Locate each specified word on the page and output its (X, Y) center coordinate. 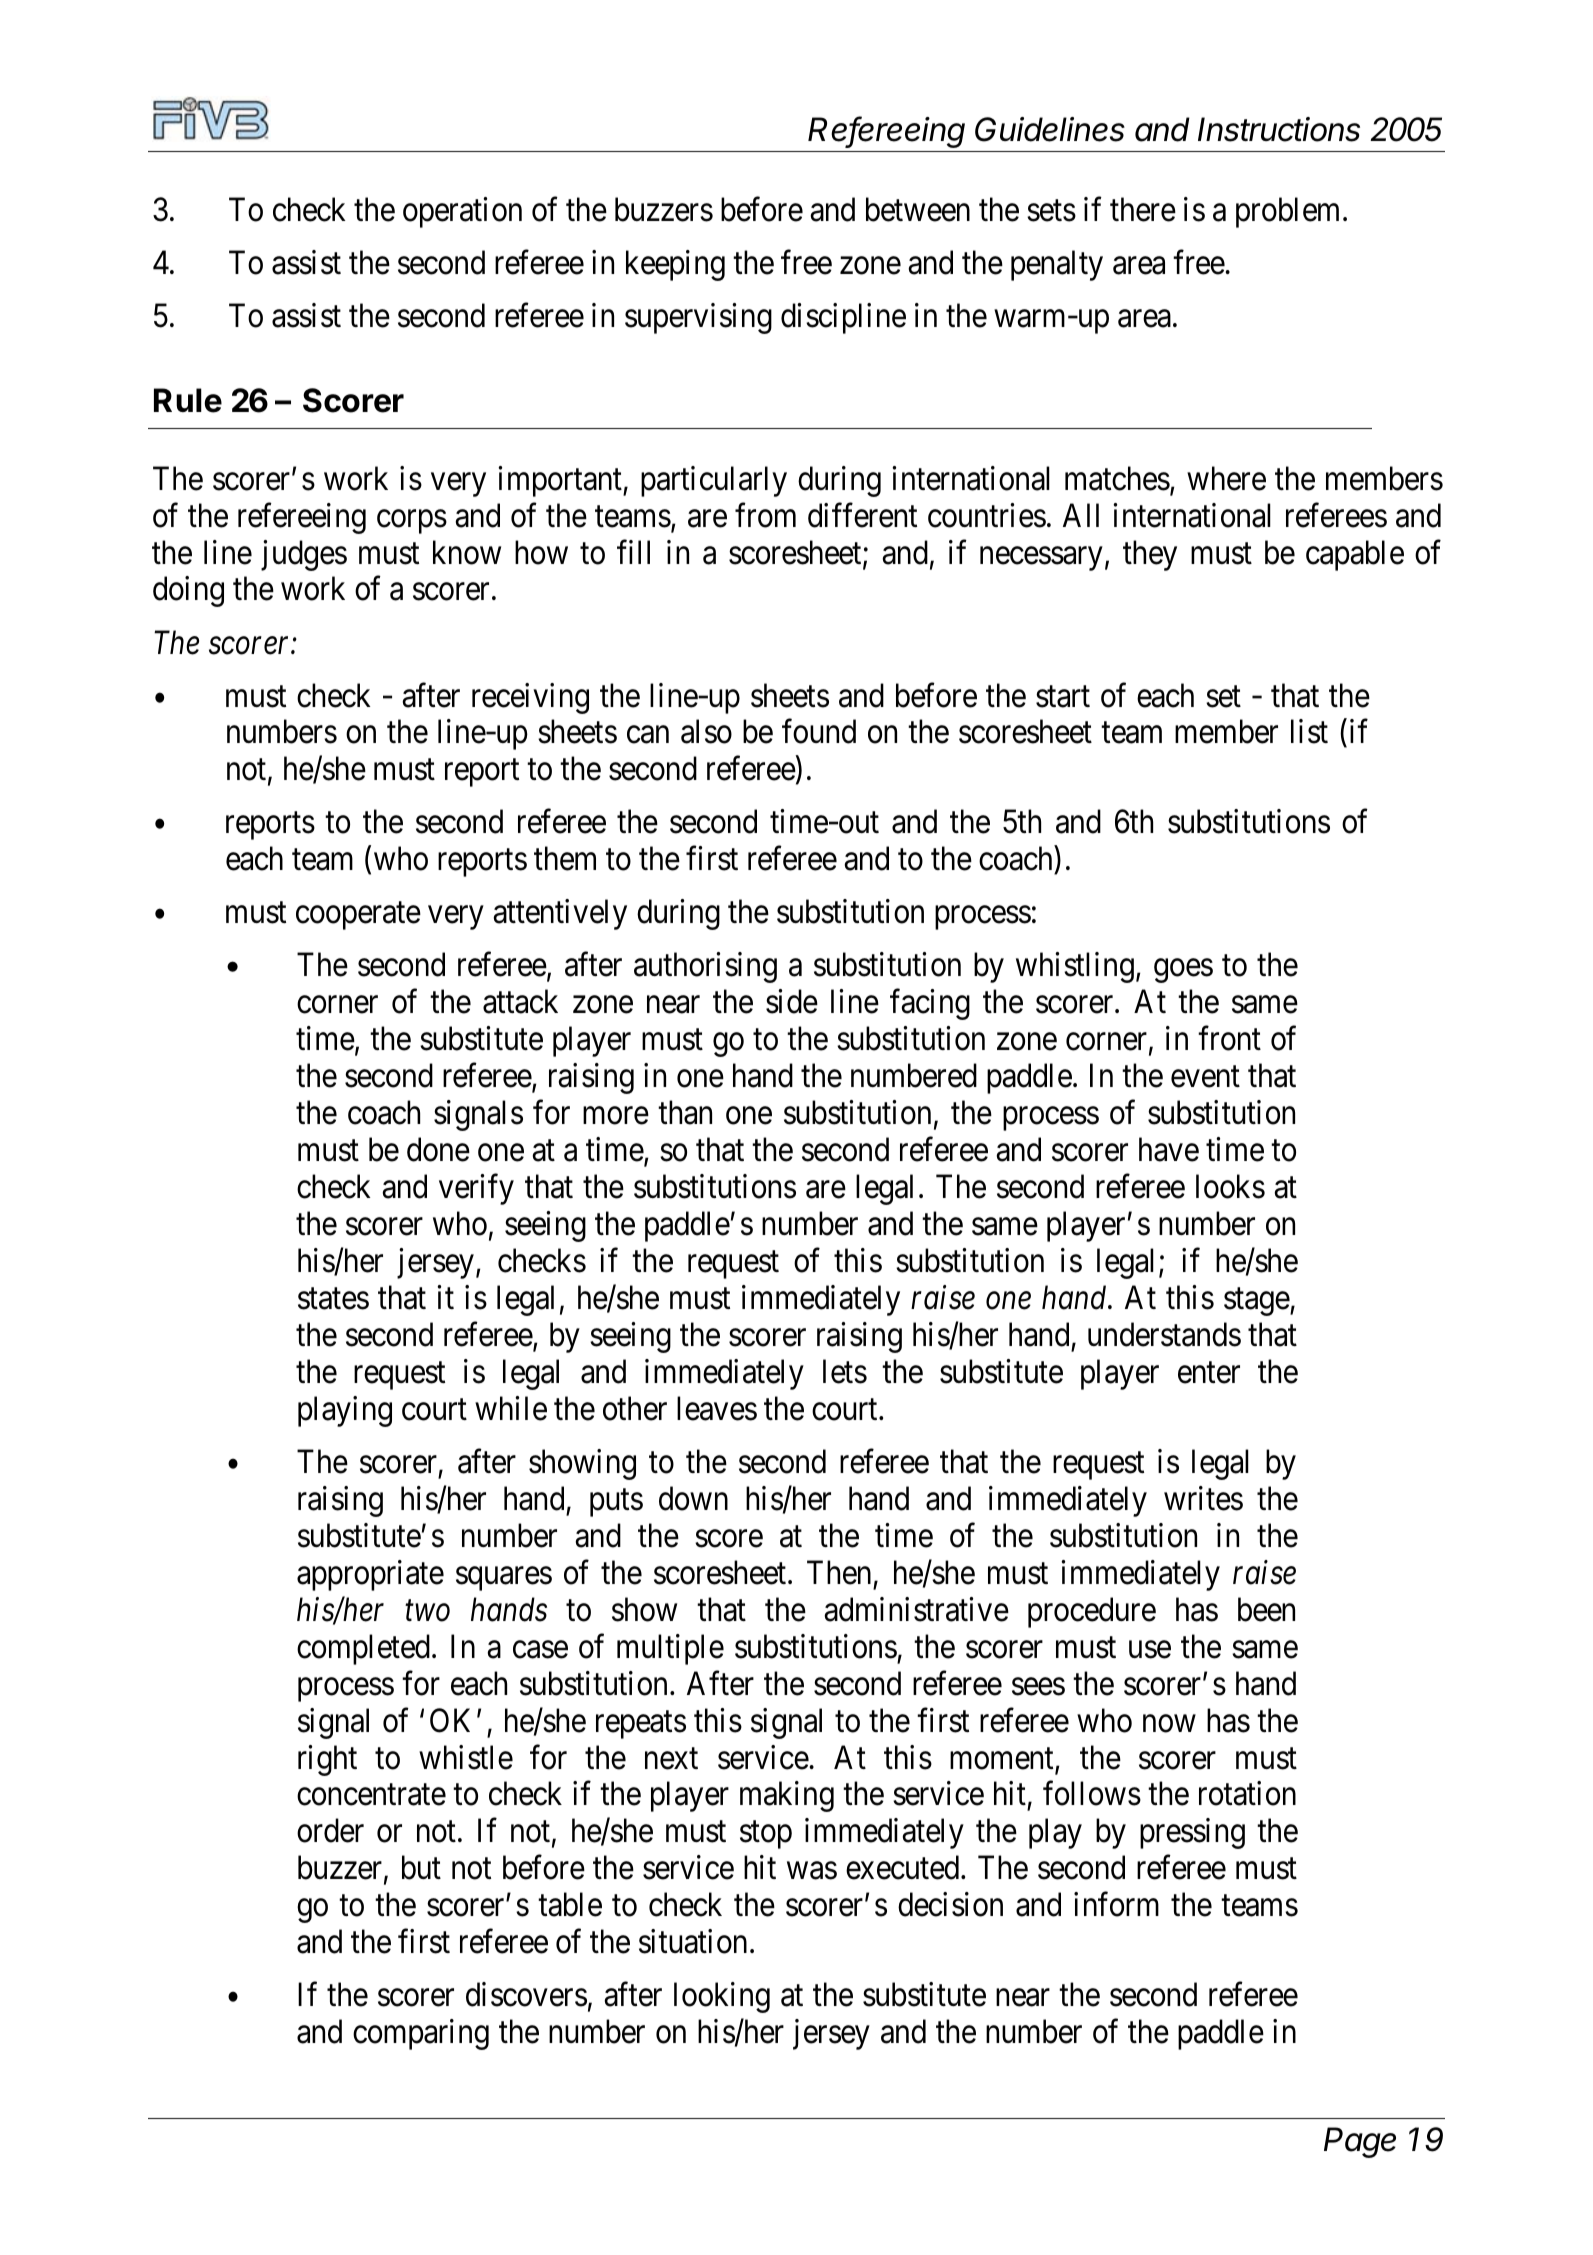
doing (188, 592)
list (1309, 732)
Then (839, 1572)
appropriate (370, 1575)
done (438, 1149)
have (1169, 1149)
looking (722, 1997)
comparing (421, 2034)
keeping (675, 265)
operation (462, 212)
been (1266, 1609)
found (819, 732)
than (685, 1112)
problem (1287, 212)
